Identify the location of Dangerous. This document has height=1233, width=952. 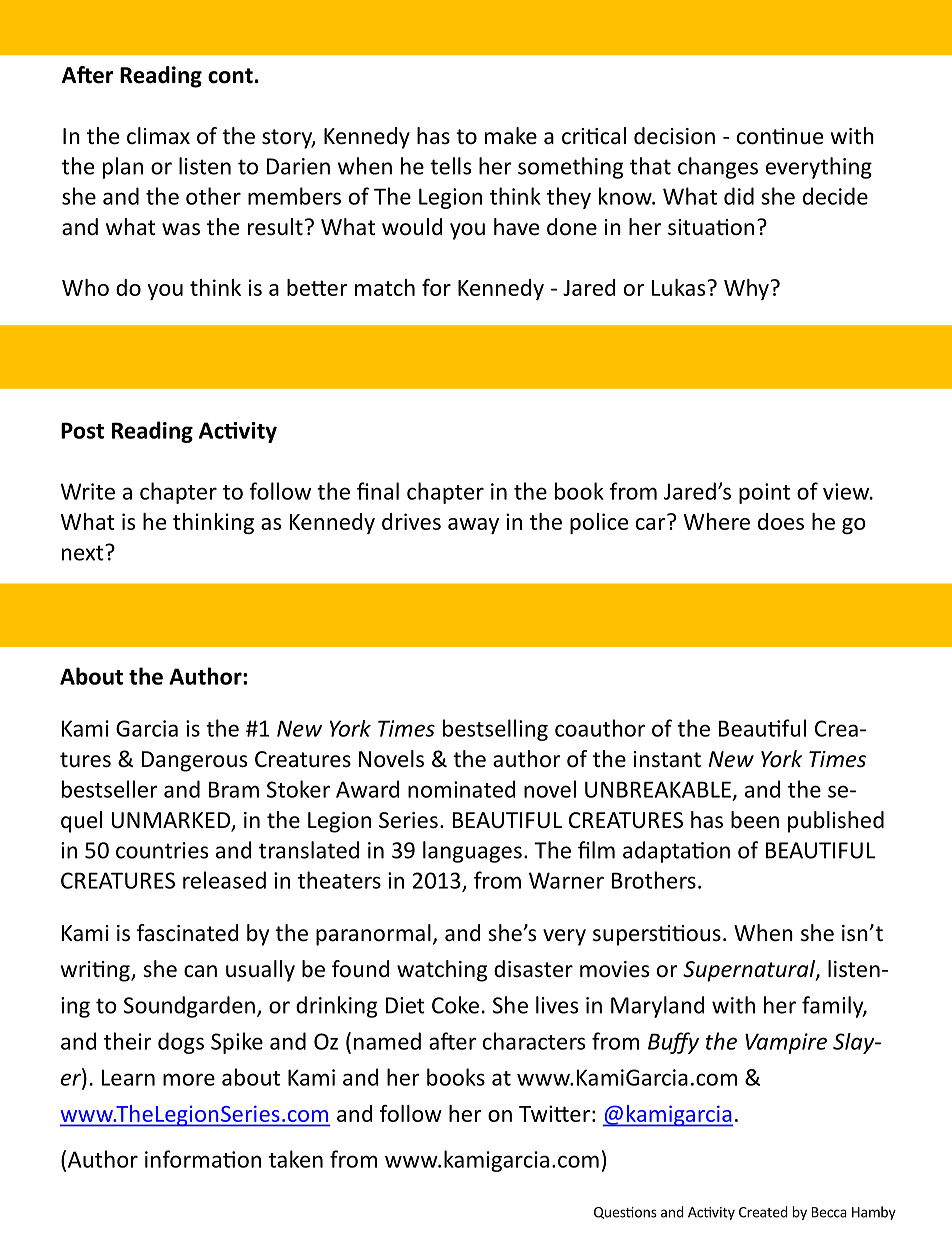
(194, 761).
